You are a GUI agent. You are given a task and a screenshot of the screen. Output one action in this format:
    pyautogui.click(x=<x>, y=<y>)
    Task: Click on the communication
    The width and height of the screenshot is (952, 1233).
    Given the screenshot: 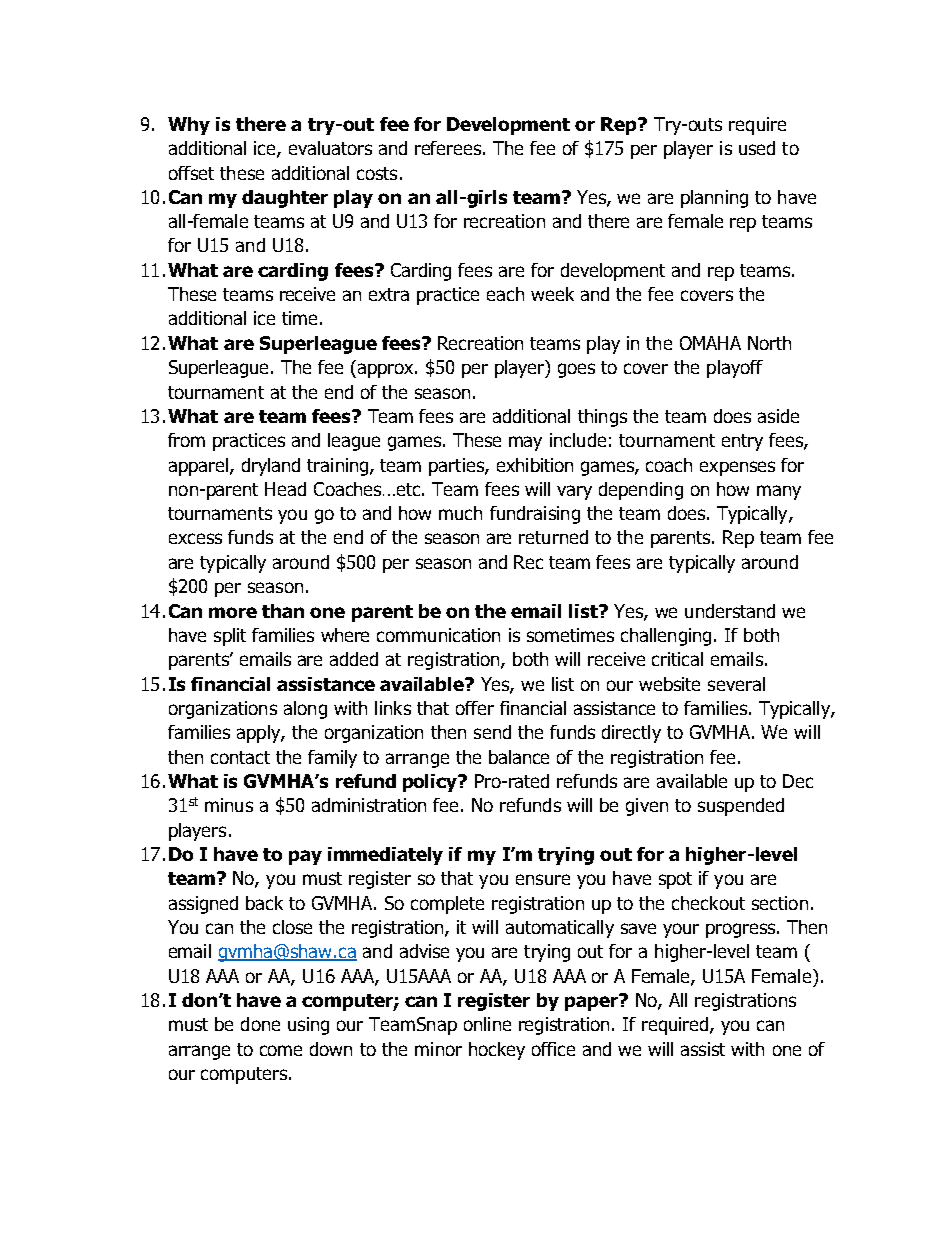 What is the action you would take?
    pyautogui.click(x=438, y=635)
